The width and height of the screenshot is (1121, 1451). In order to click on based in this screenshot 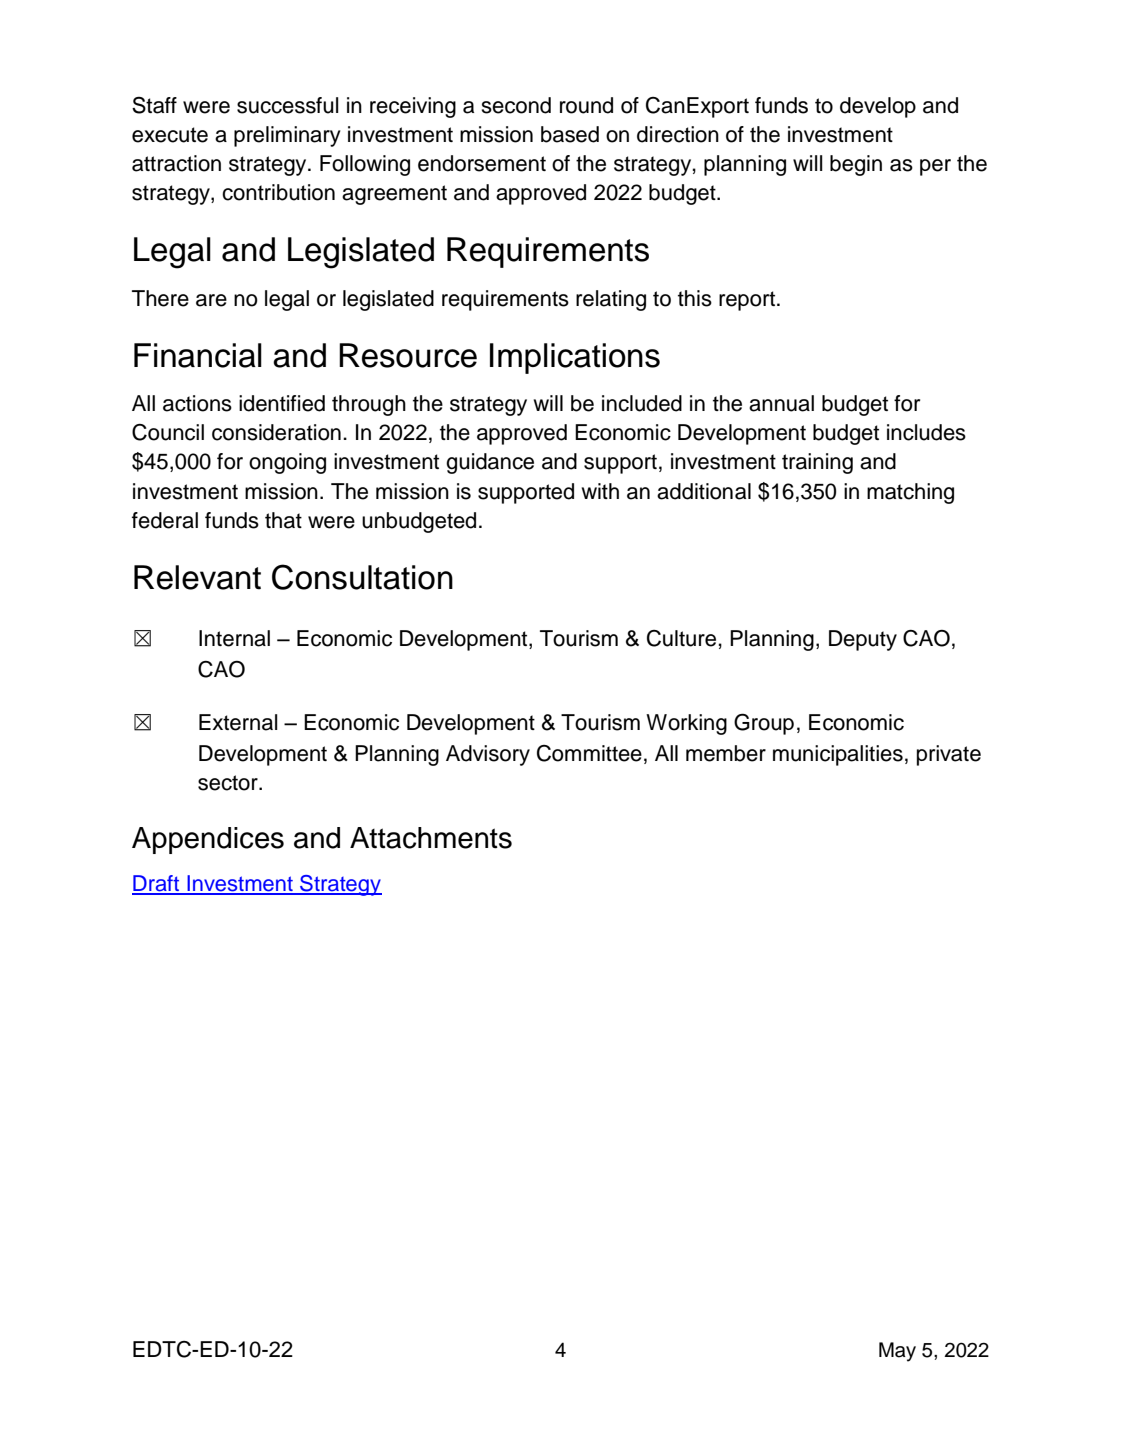, I will do `click(570, 134)`.
